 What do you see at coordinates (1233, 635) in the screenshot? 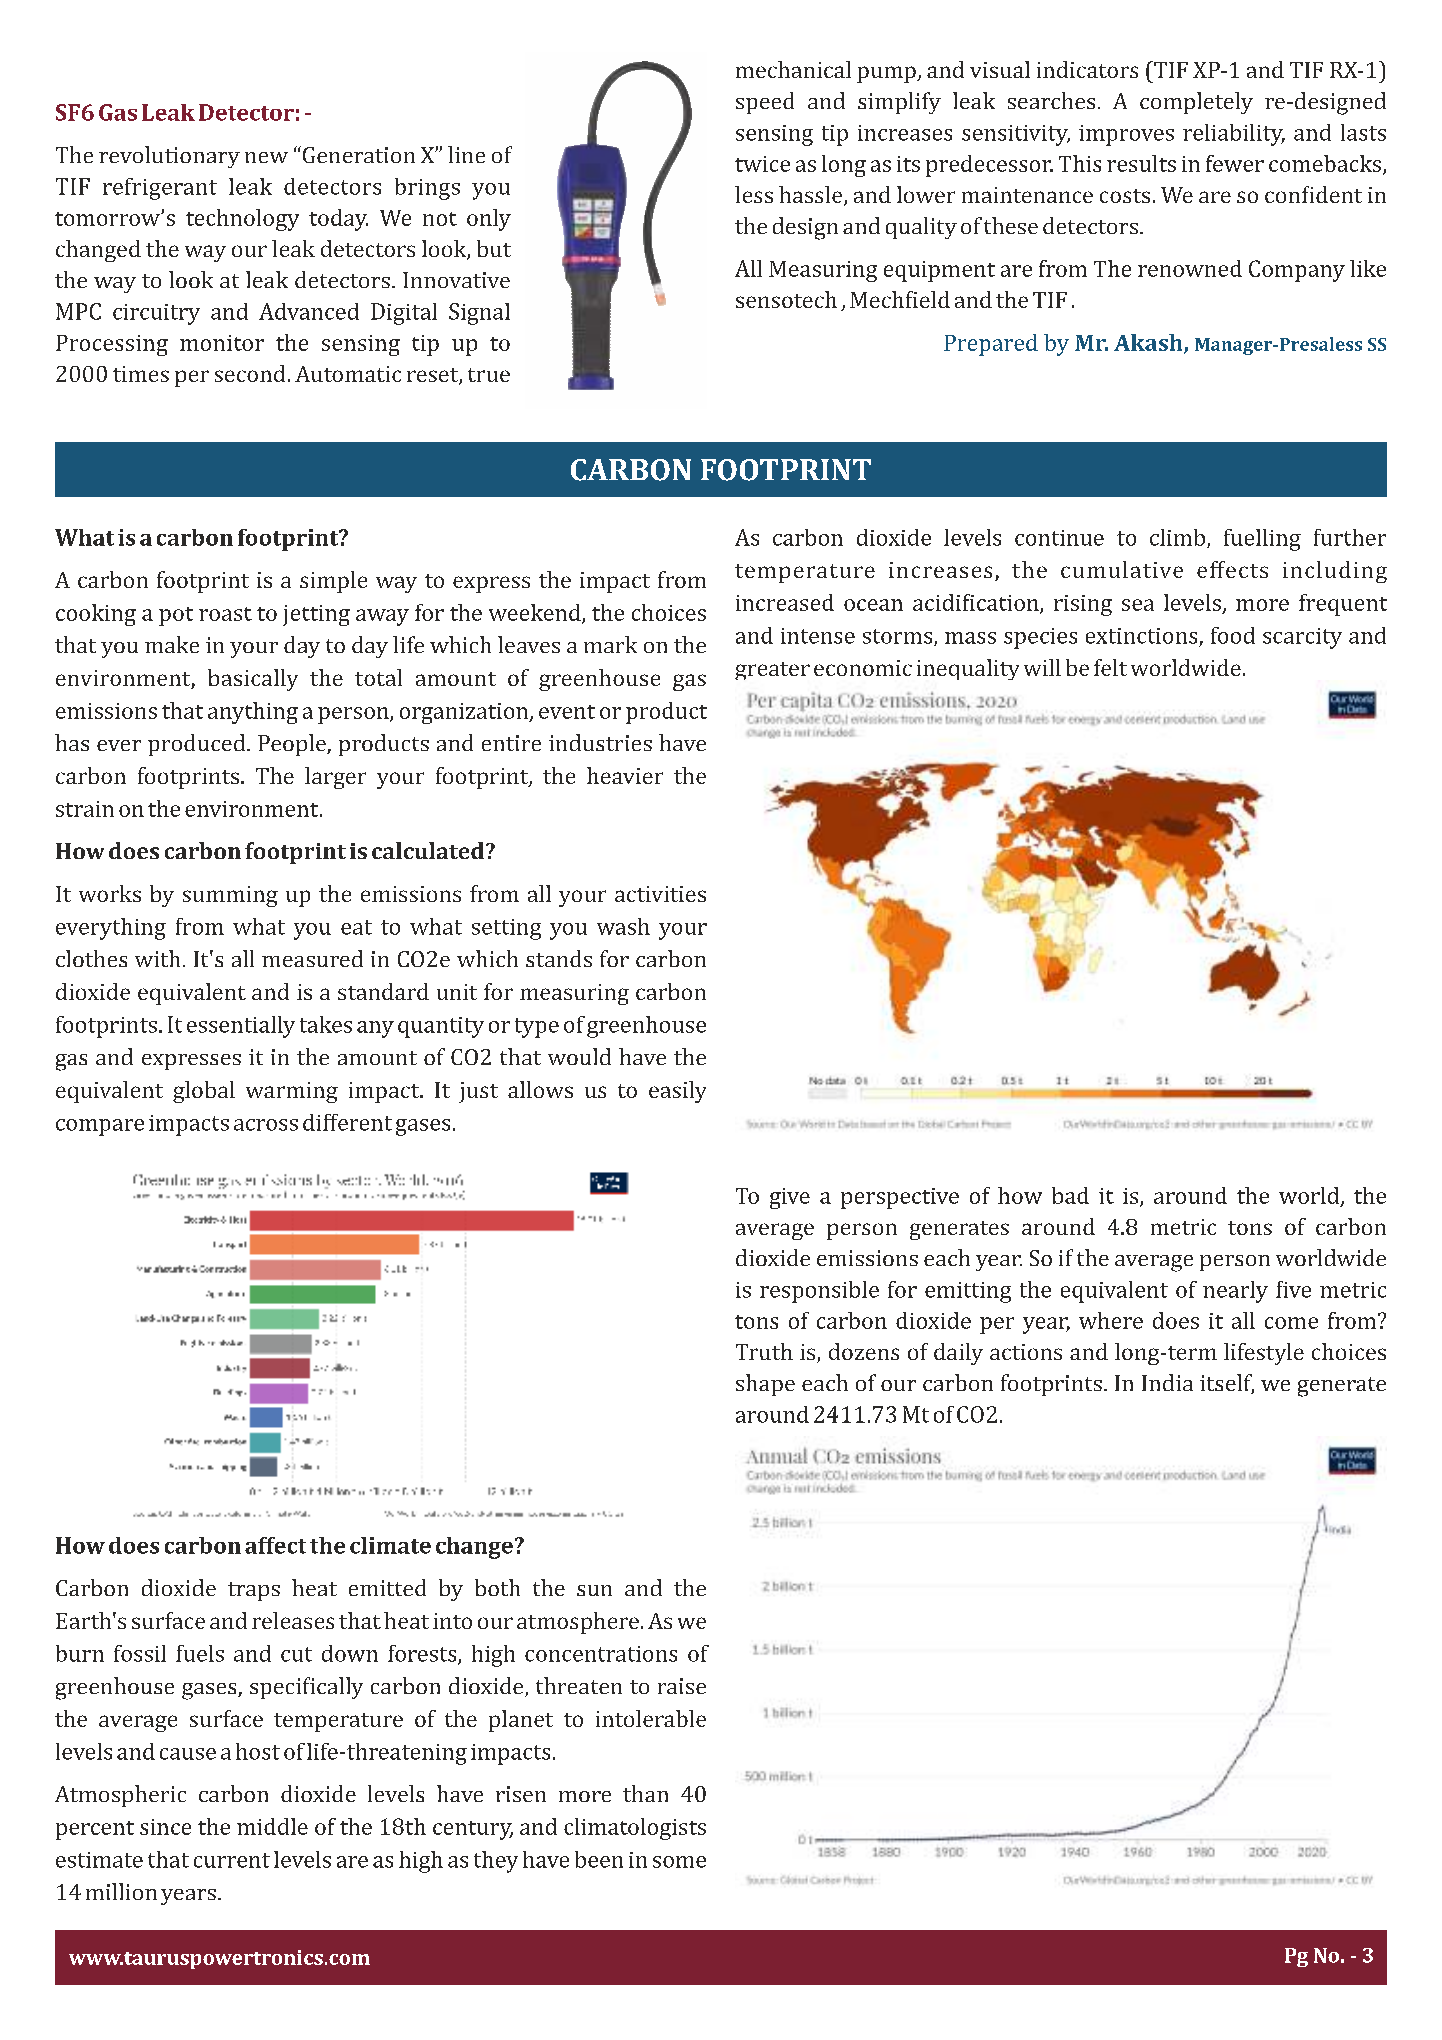
I see `food` at bounding box center [1233, 635].
